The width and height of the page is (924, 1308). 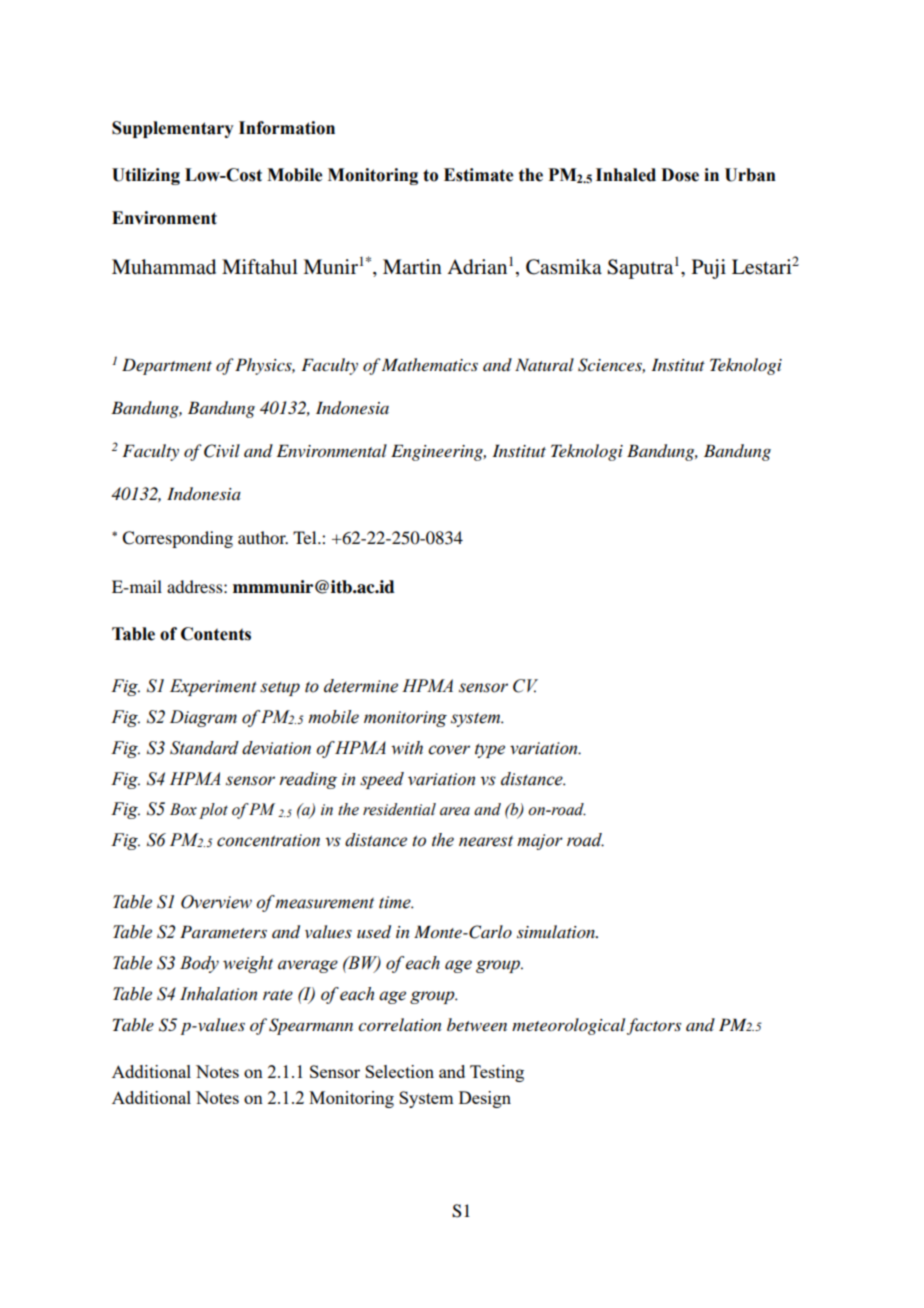 I want to click on Selection, so click(x=399, y=1071).
